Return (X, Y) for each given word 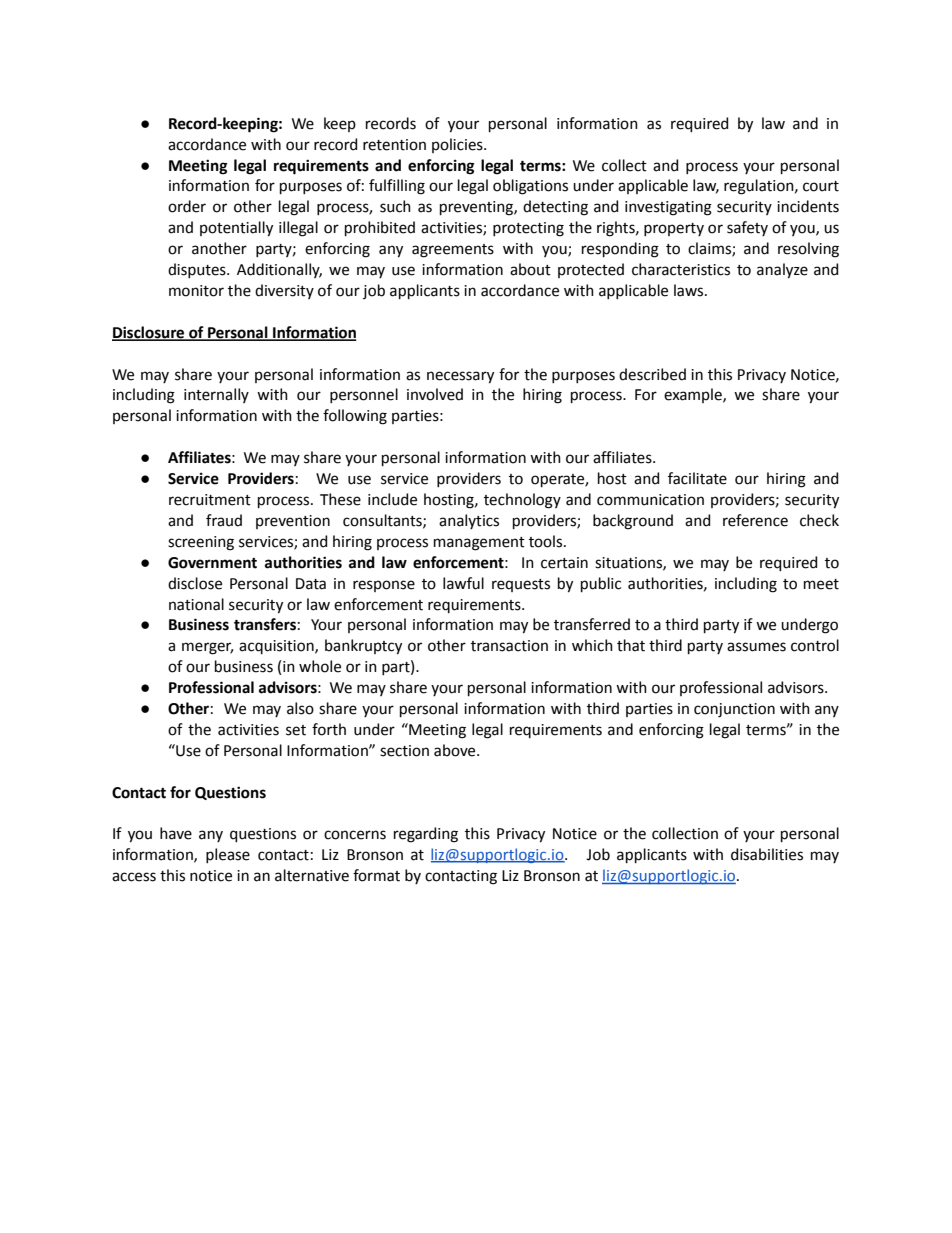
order (187, 206)
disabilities (767, 854)
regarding (426, 835)
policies (458, 145)
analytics (469, 521)
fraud (224, 520)
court (821, 186)
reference (755, 520)
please (228, 855)
